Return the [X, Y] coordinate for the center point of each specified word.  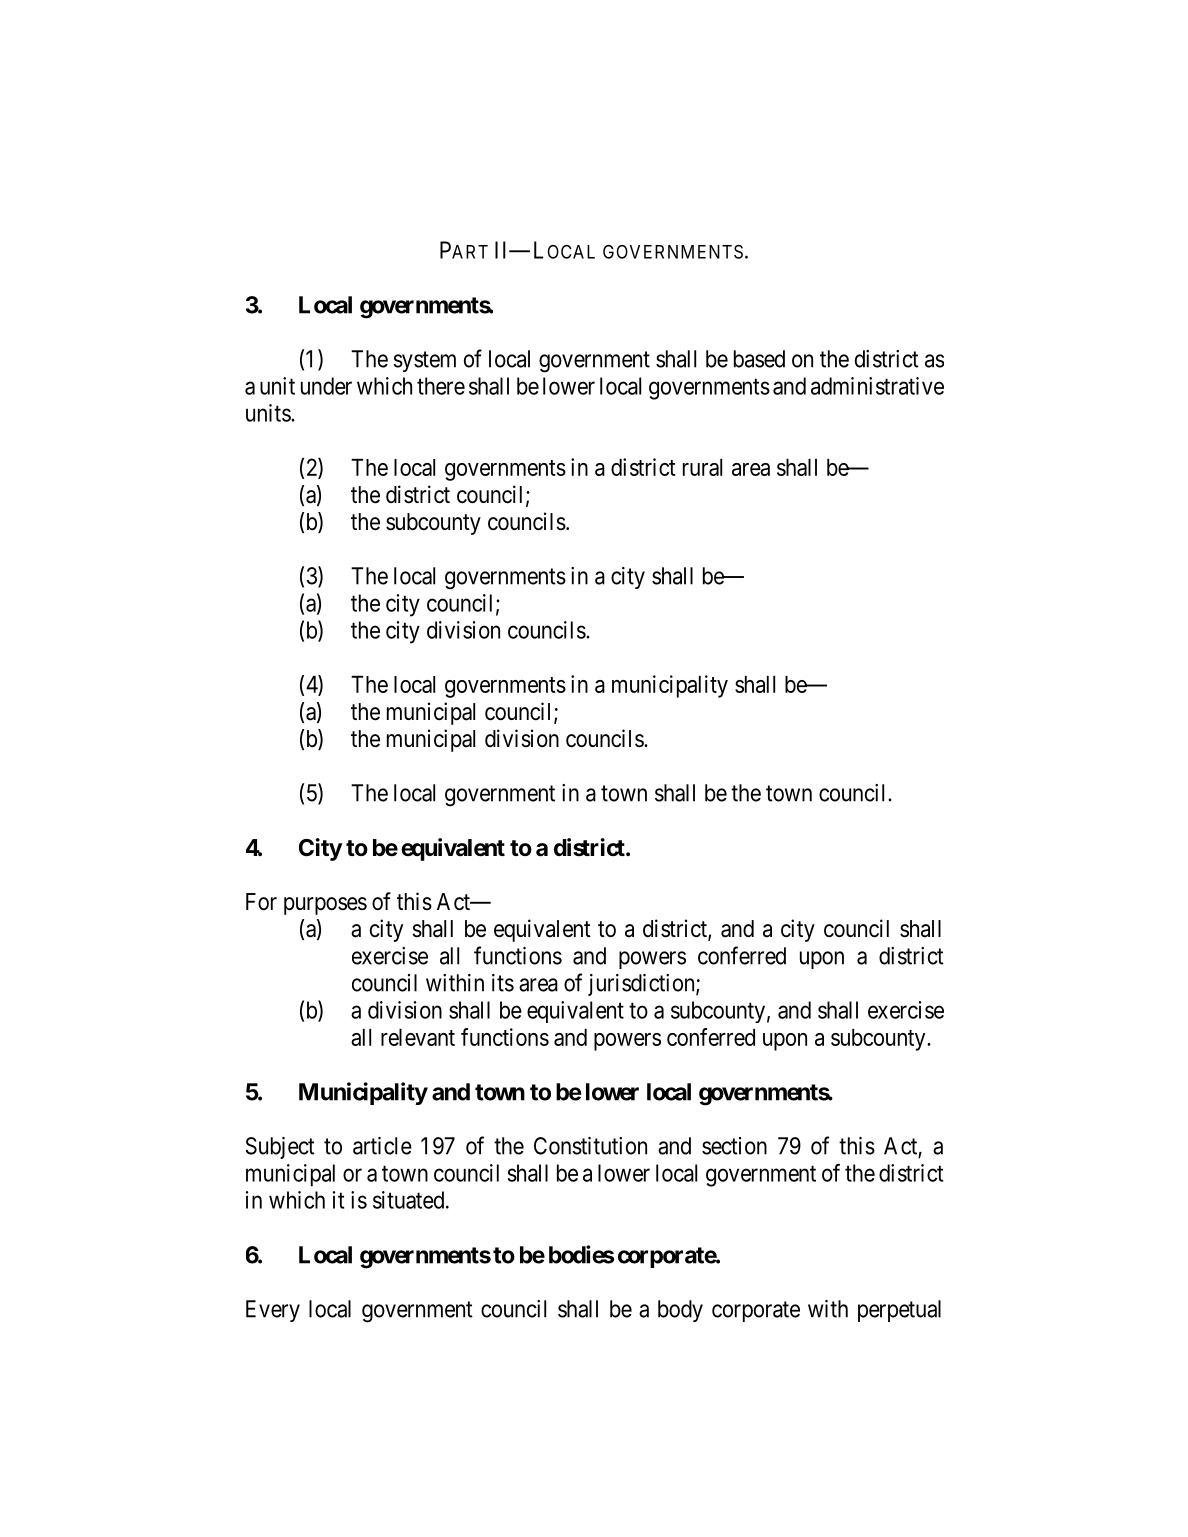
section [734, 1146]
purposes [325, 906]
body [680, 1311]
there [441, 386]
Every [273, 1311]
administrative [877, 386]
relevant [418, 1037]
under [326, 386]
